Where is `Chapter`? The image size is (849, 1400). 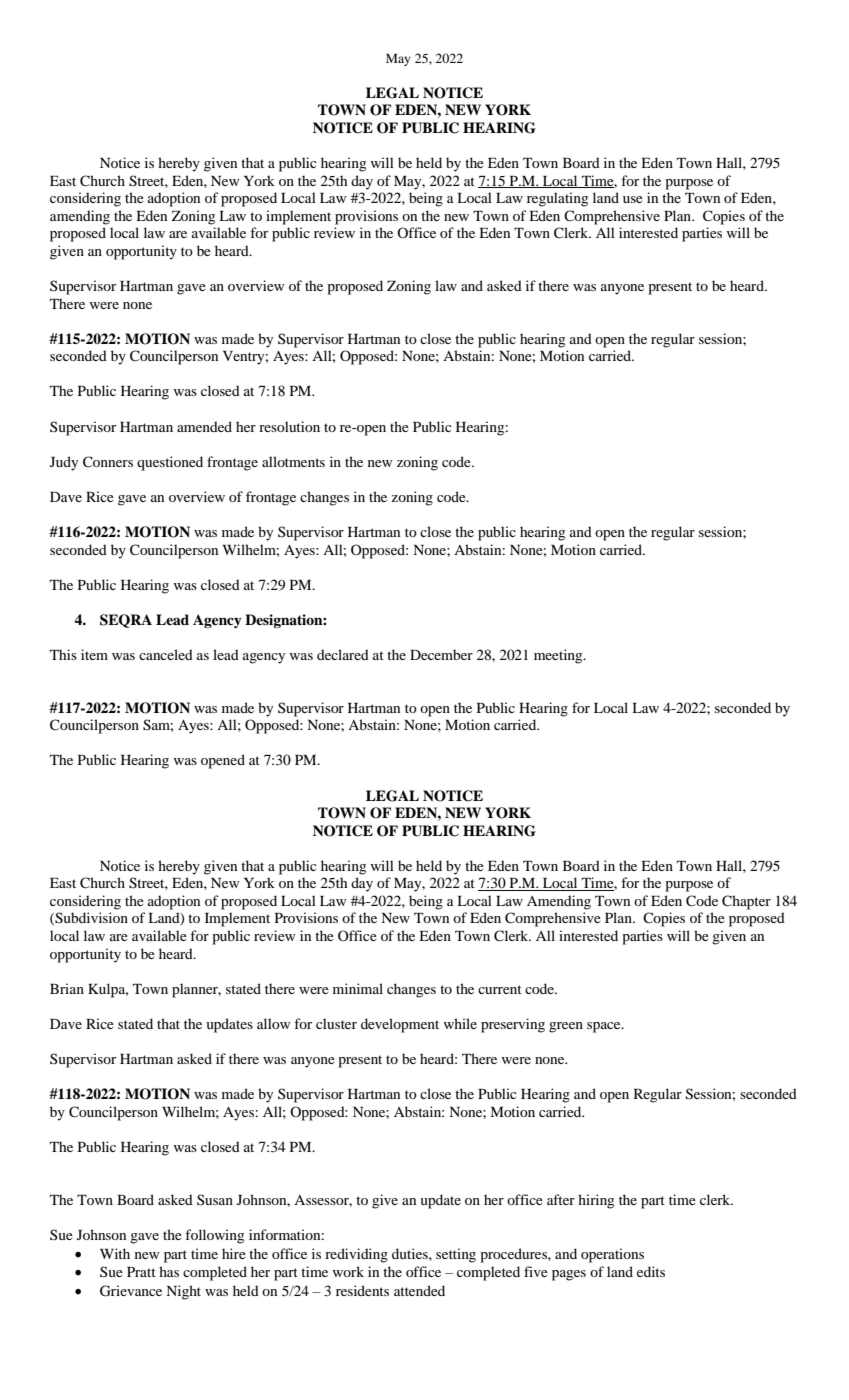
Chapter is located at coordinates (746, 902).
